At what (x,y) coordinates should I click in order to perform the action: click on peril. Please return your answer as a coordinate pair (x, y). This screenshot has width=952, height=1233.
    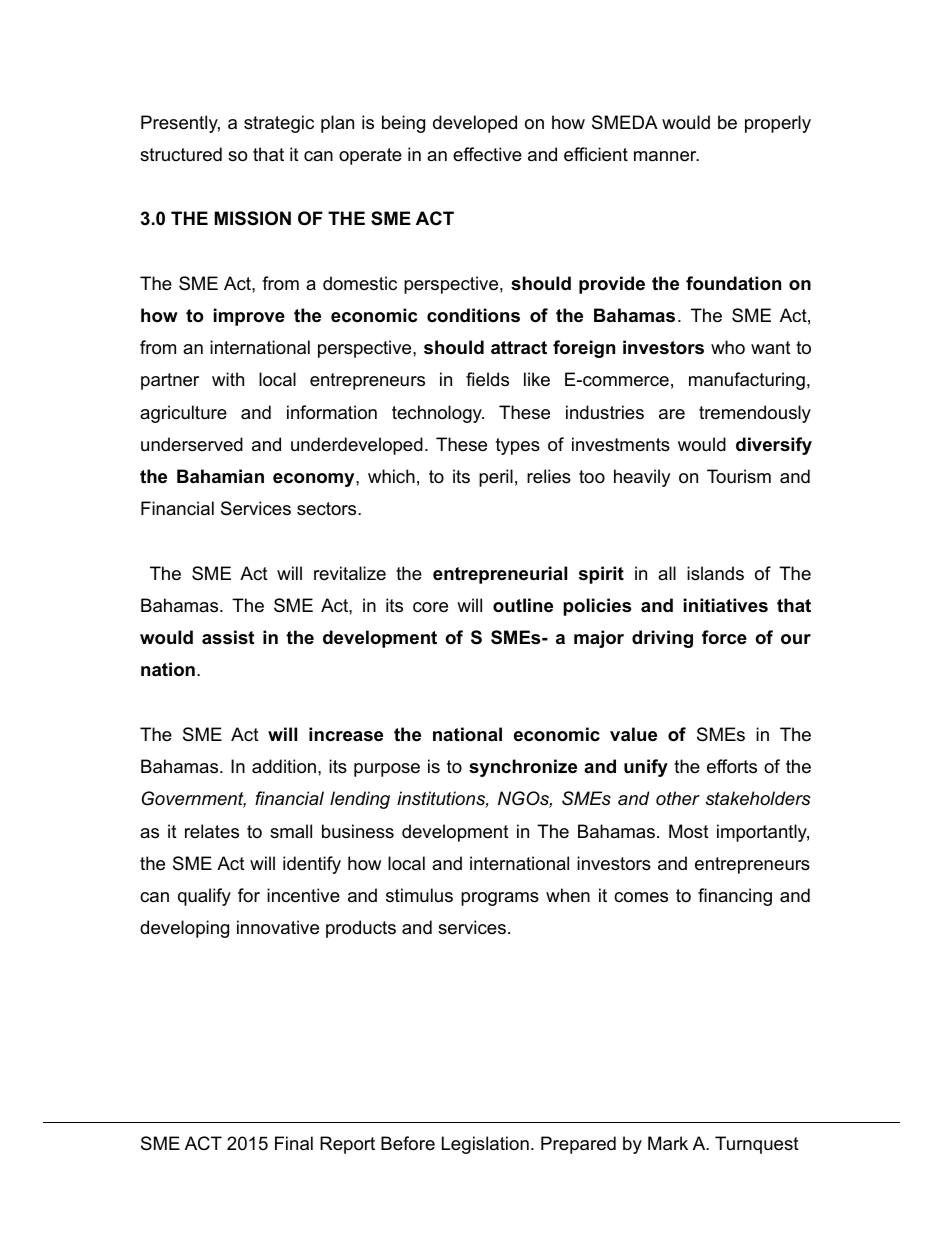
    Looking at the image, I should click on (496, 478).
